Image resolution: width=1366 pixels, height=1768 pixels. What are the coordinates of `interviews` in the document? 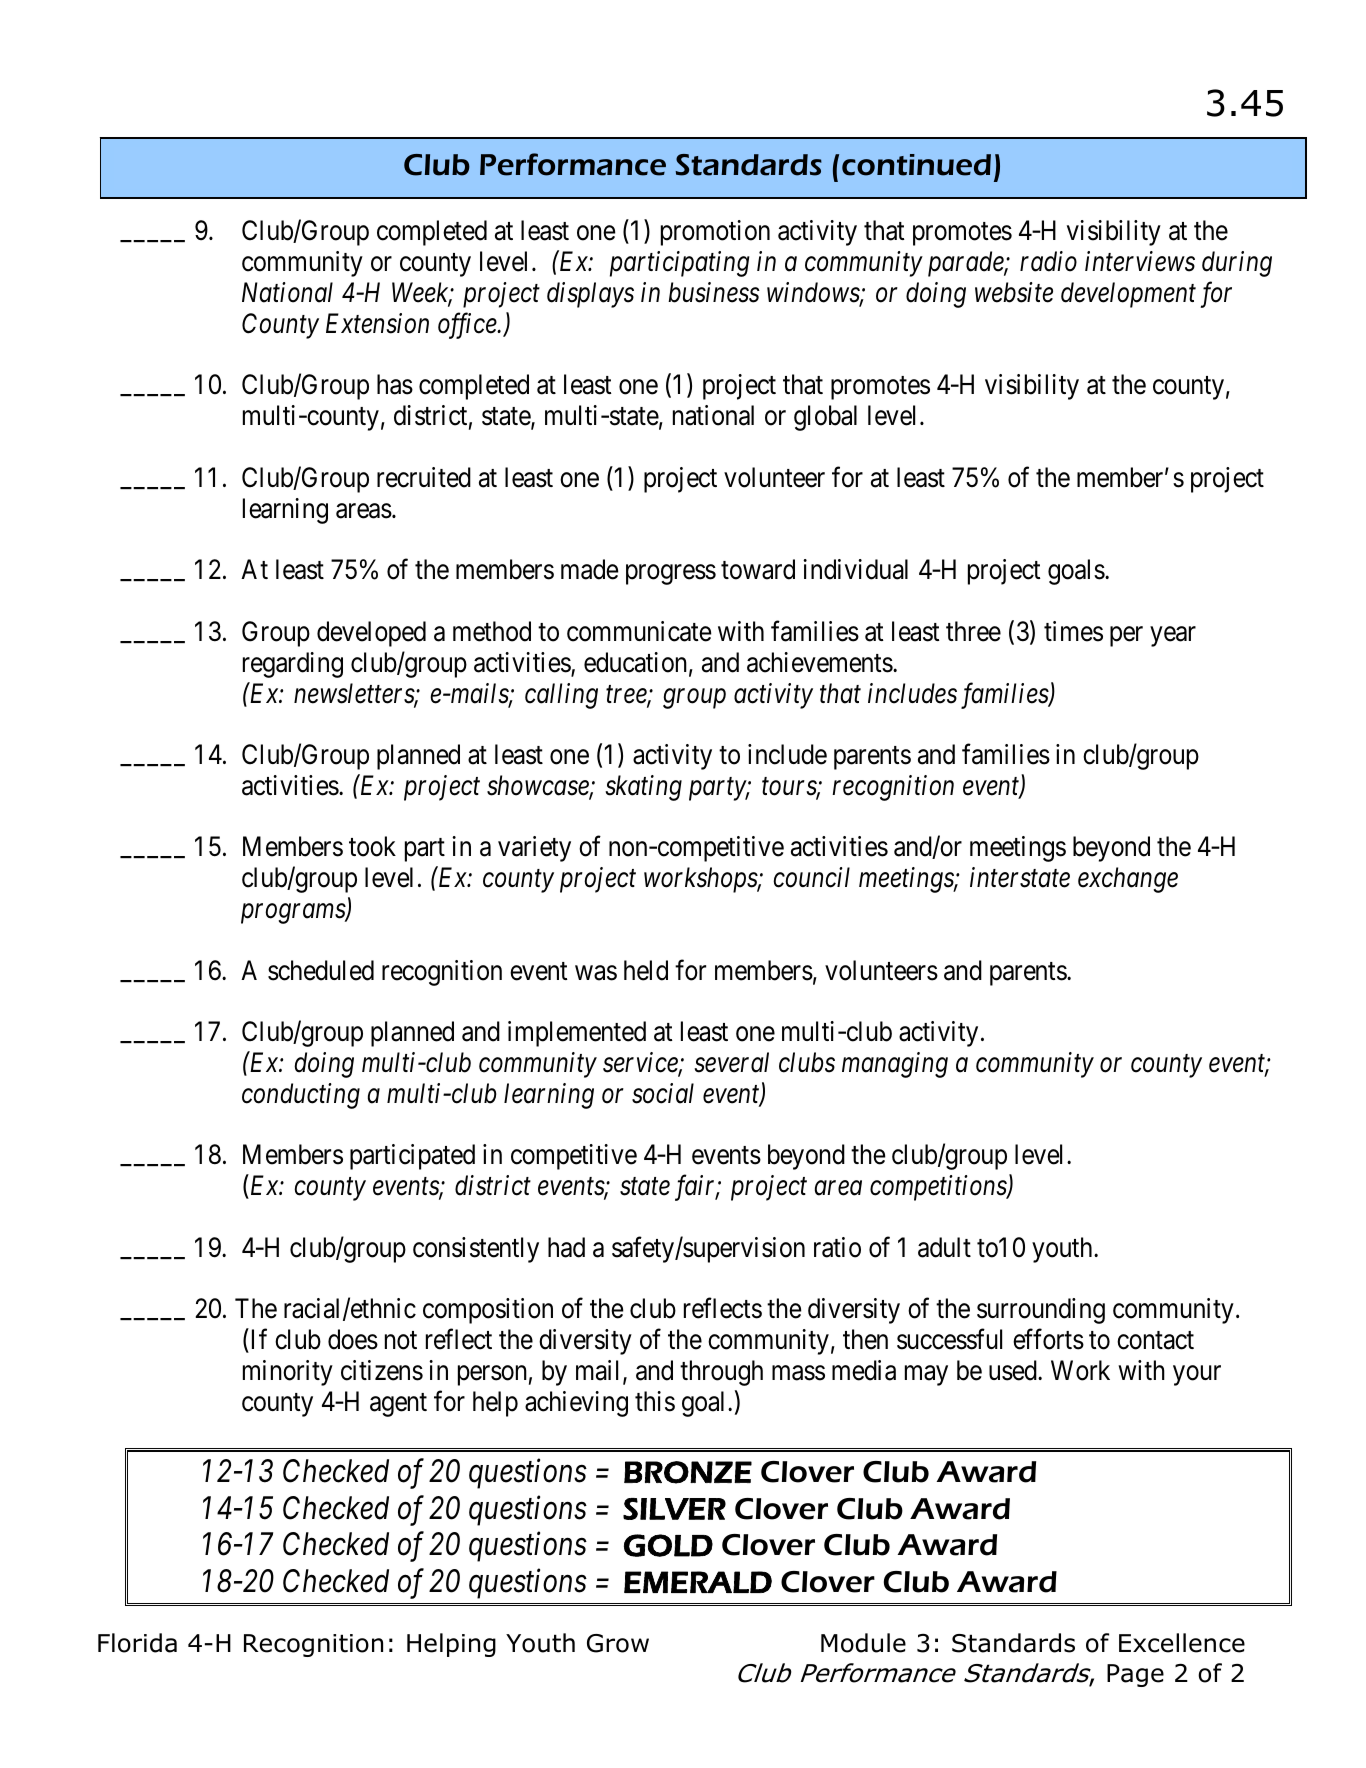 It's located at (1140, 262).
